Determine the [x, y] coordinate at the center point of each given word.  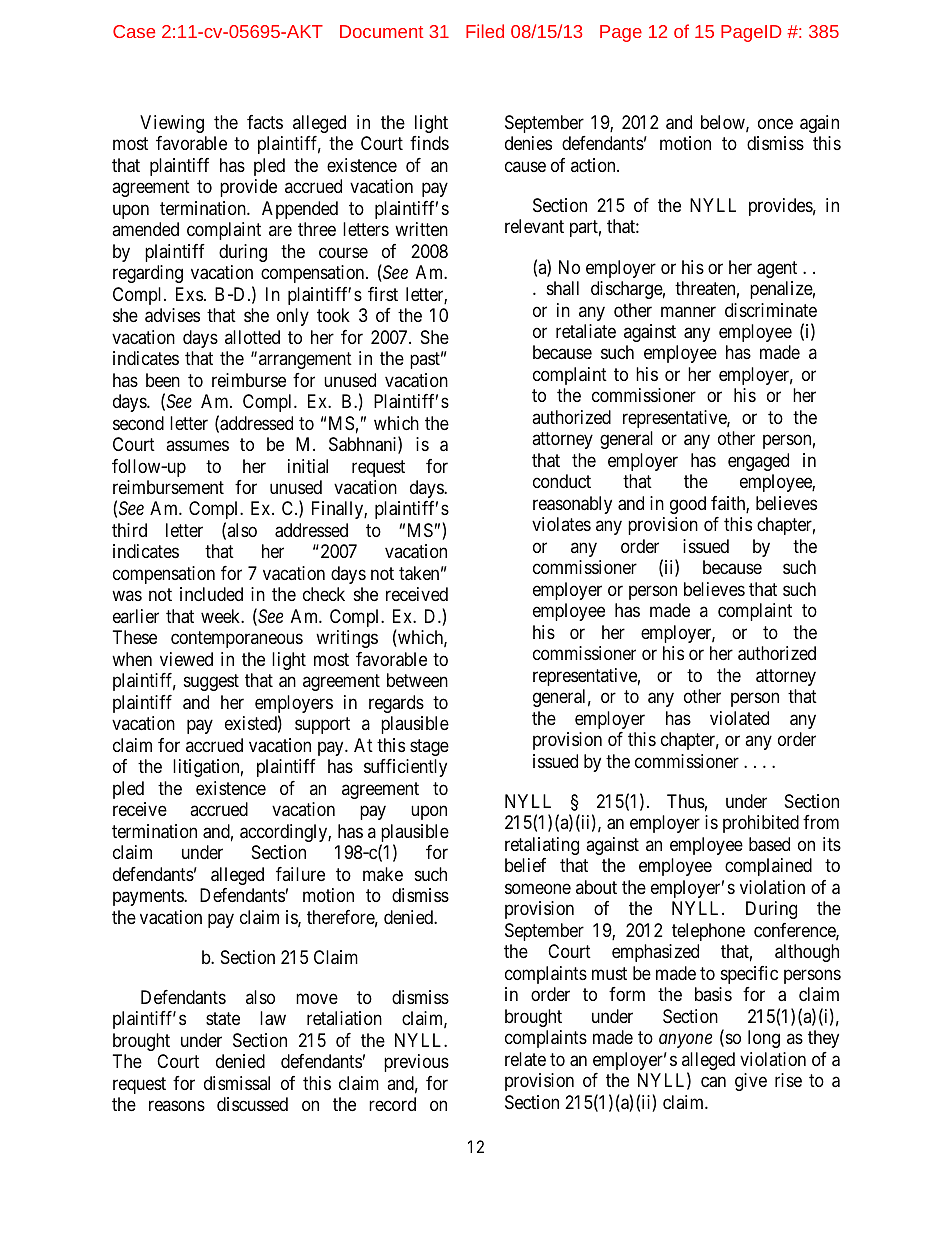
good [688, 505]
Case [134, 31]
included [211, 594]
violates [561, 524]
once [775, 123]
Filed [485, 31]
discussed [252, 1104]
